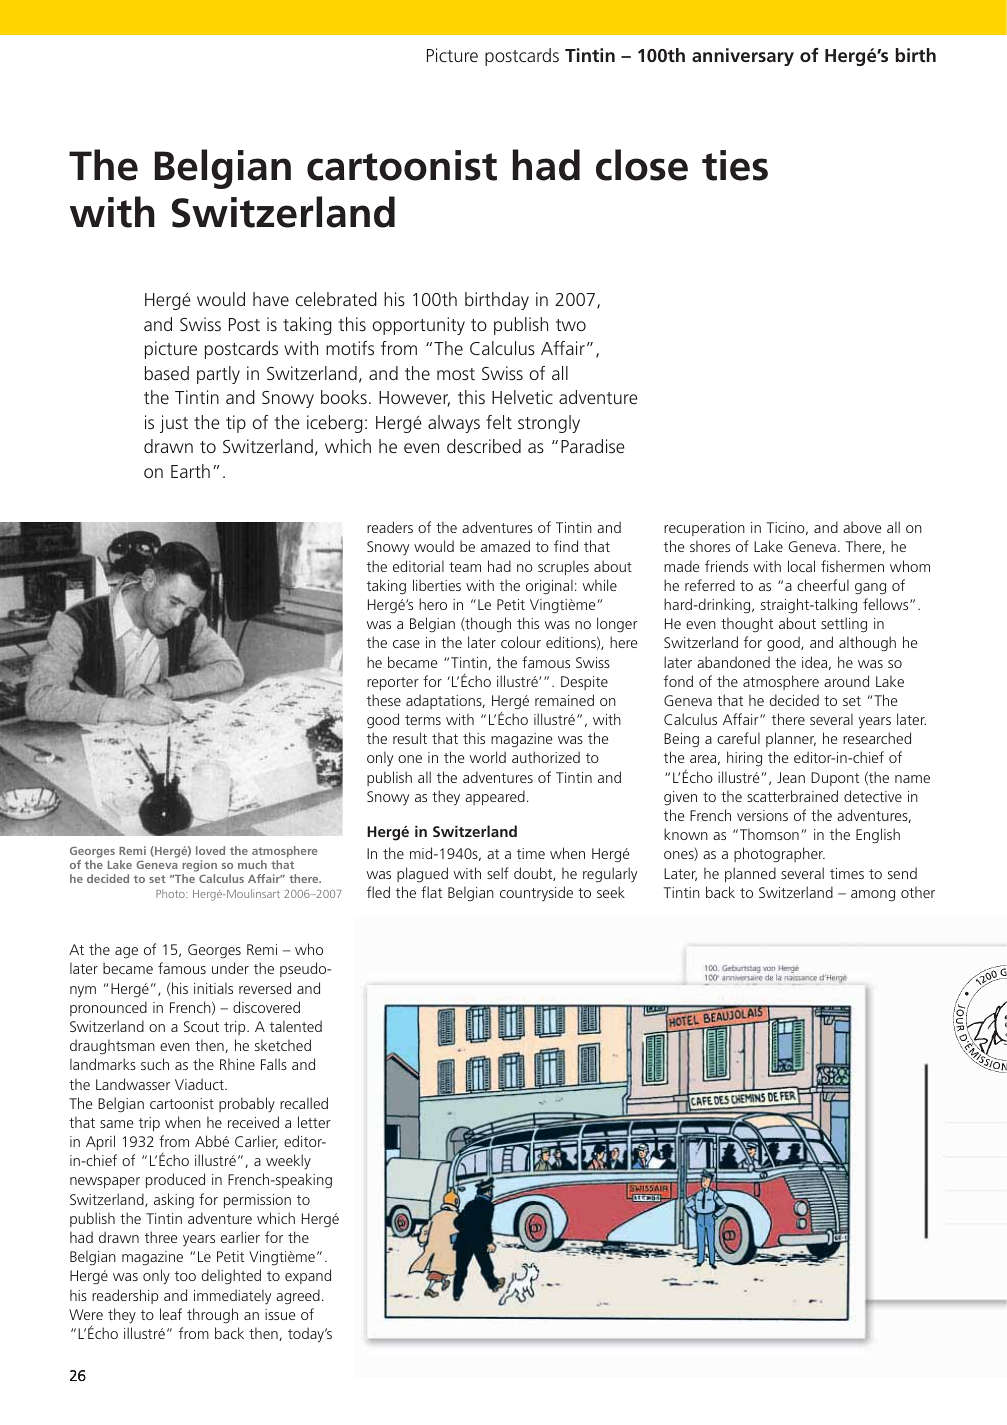  I want to click on felt, so click(499, 422).
